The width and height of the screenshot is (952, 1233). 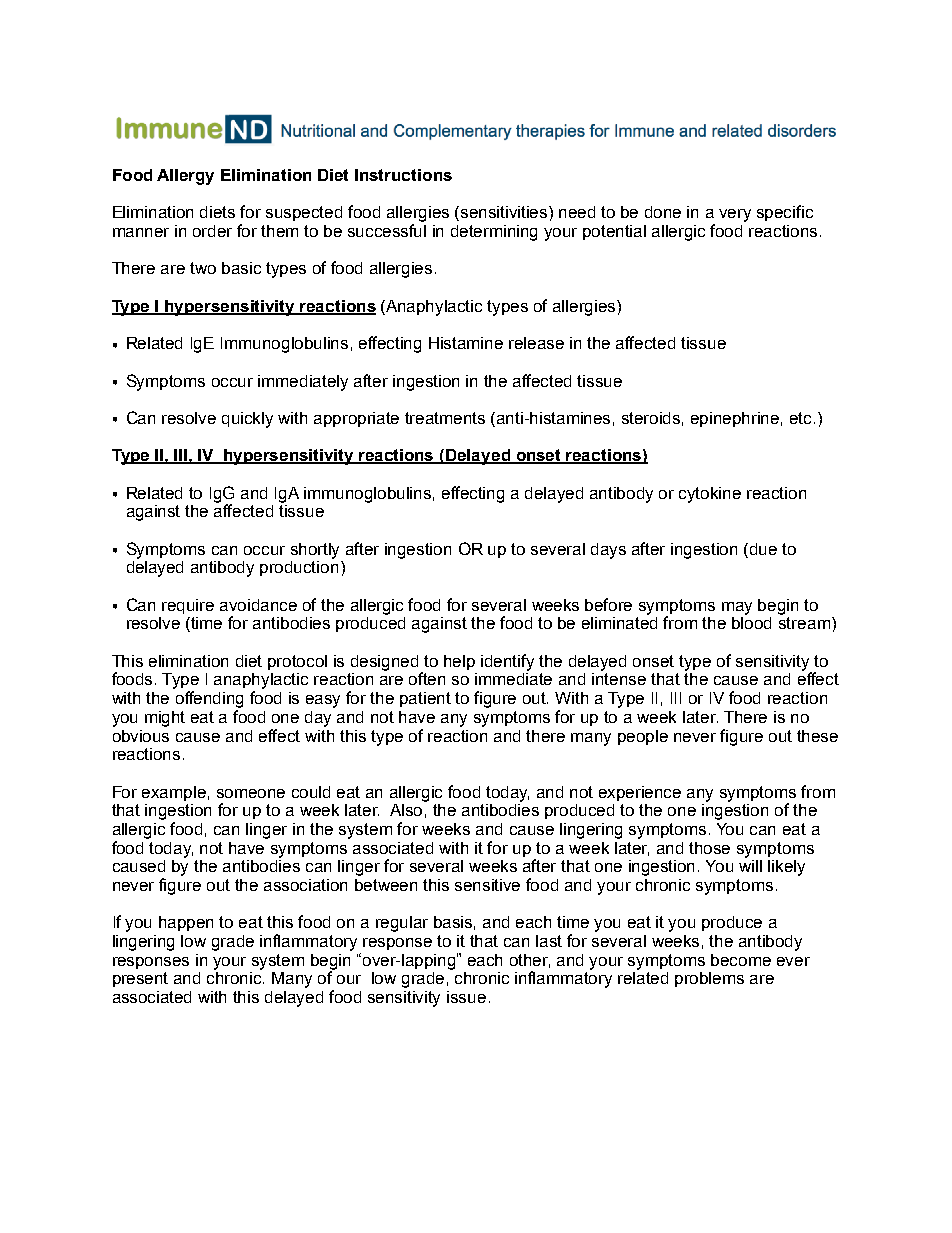 What do you see at coordinates (445, 418) in the screenshot?
I see `treatments` at bounding box center [445, 418].
